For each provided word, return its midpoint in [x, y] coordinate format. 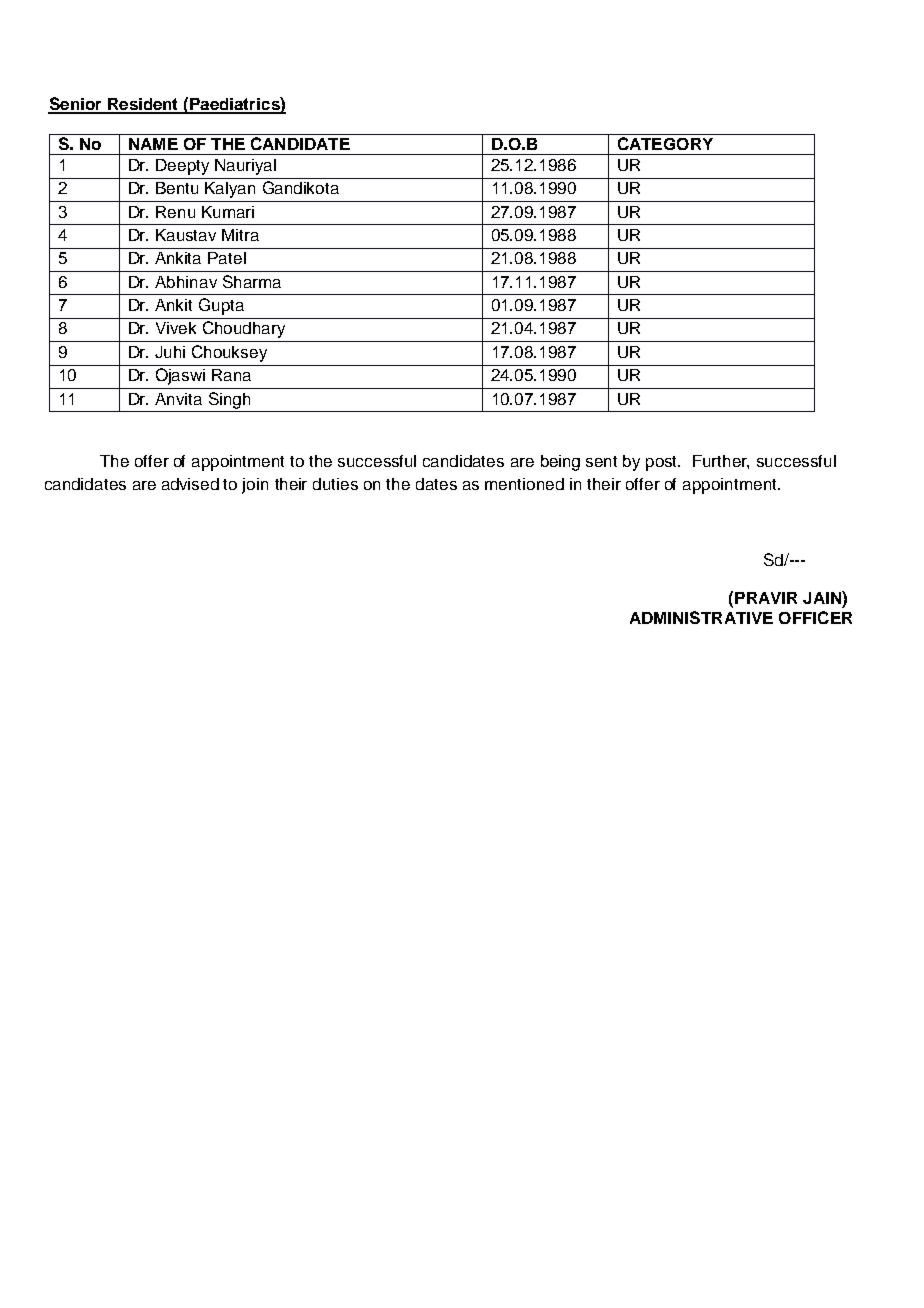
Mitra [240, 235]
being [560, 463]
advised [190, 484]
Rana [231, 375]
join [255, 486]
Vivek [176, 328]
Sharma [252, 281]
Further [721, 462]
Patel [227, 258]
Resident [143, 105]
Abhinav [186, 282]
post [663, 463]
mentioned [524, 484]
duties [335, 484]
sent [601, 461]
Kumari [228, 212]
